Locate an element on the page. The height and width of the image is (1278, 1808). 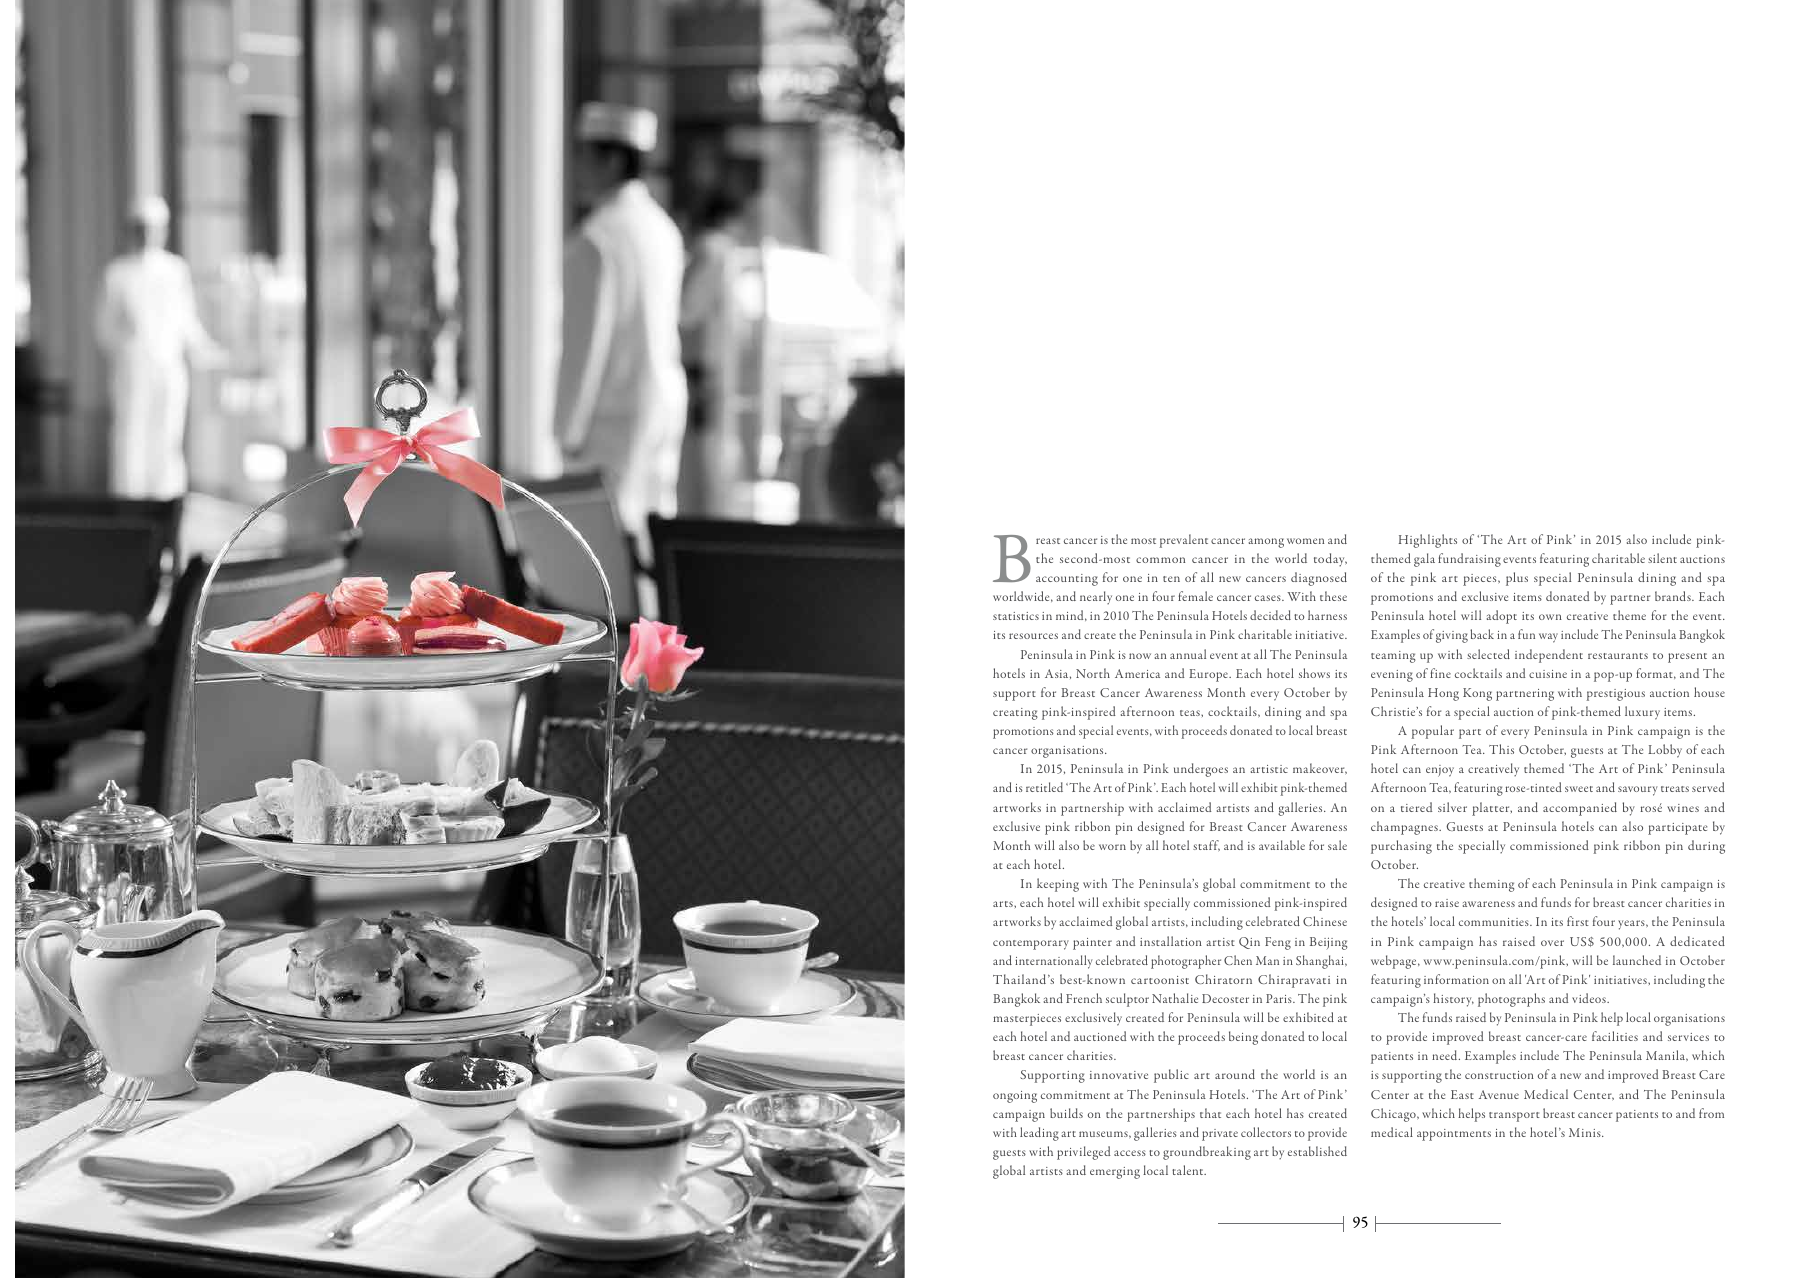
Lobby is located at coordinates (1665, 751).
